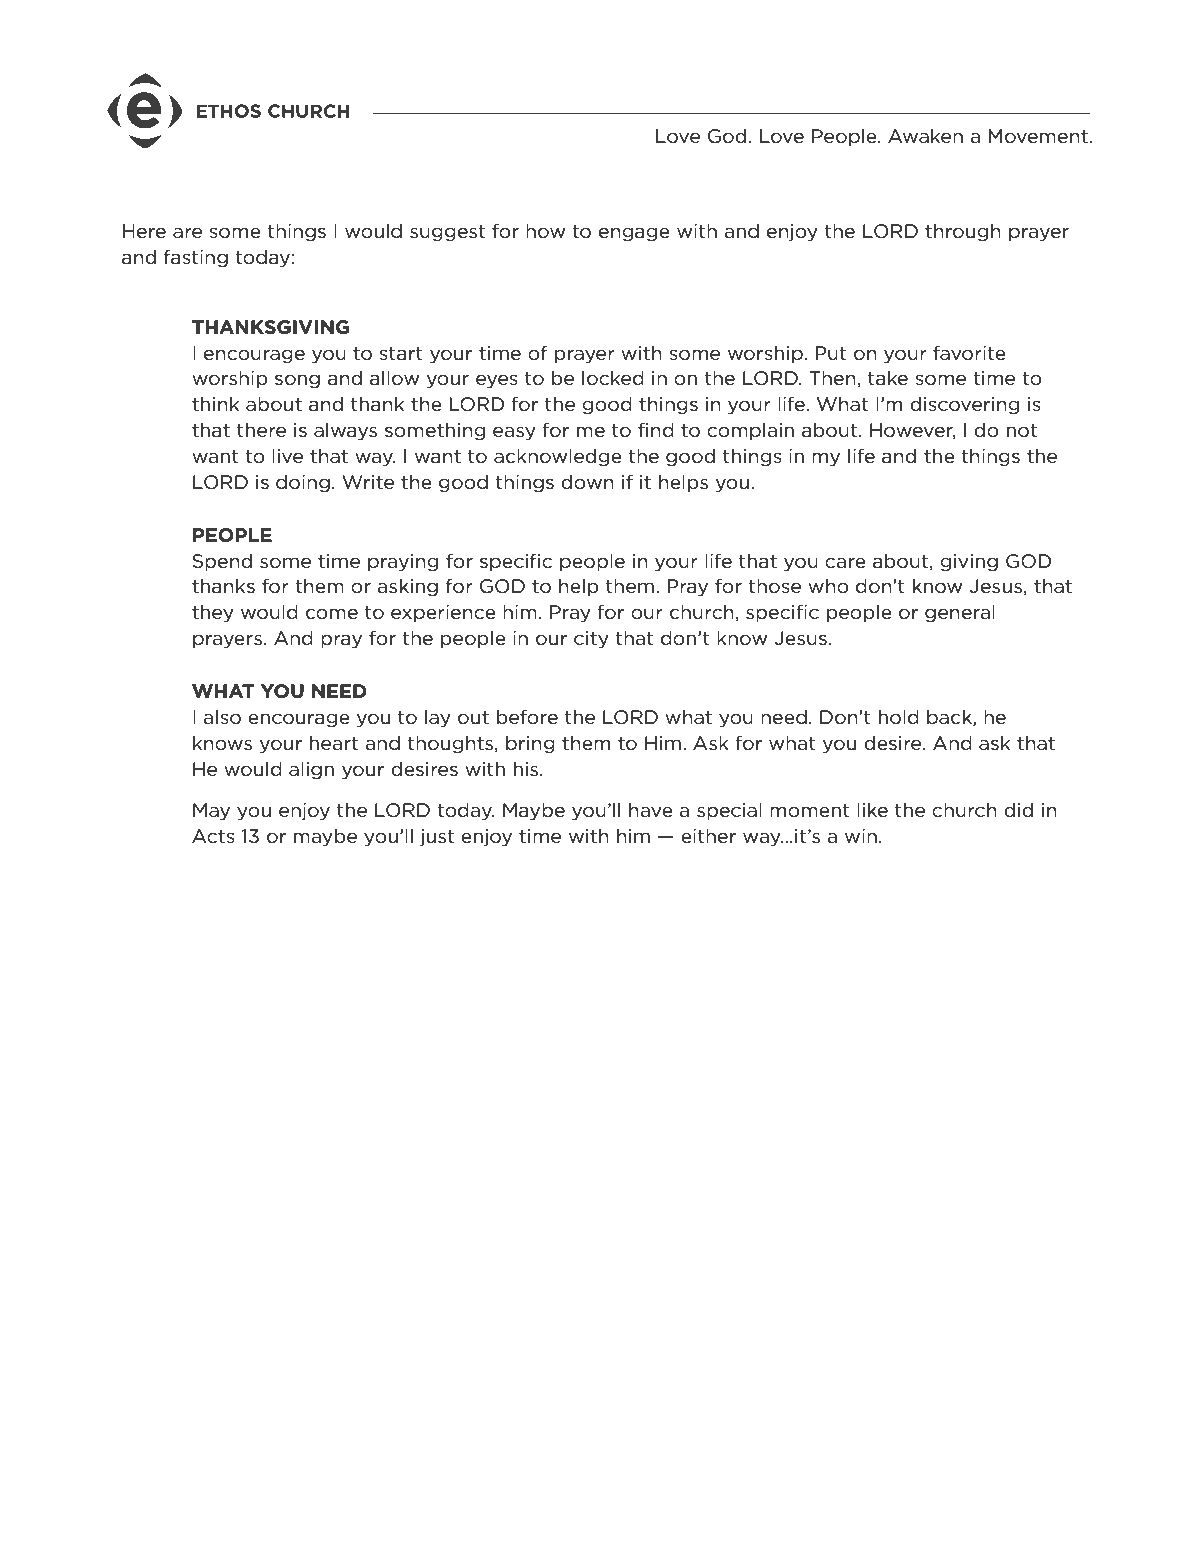 This document has width=1195, height=1547. What do you see at coordinates (222, 717) in the document?
I see `also` at bounding box center [222, 717].
